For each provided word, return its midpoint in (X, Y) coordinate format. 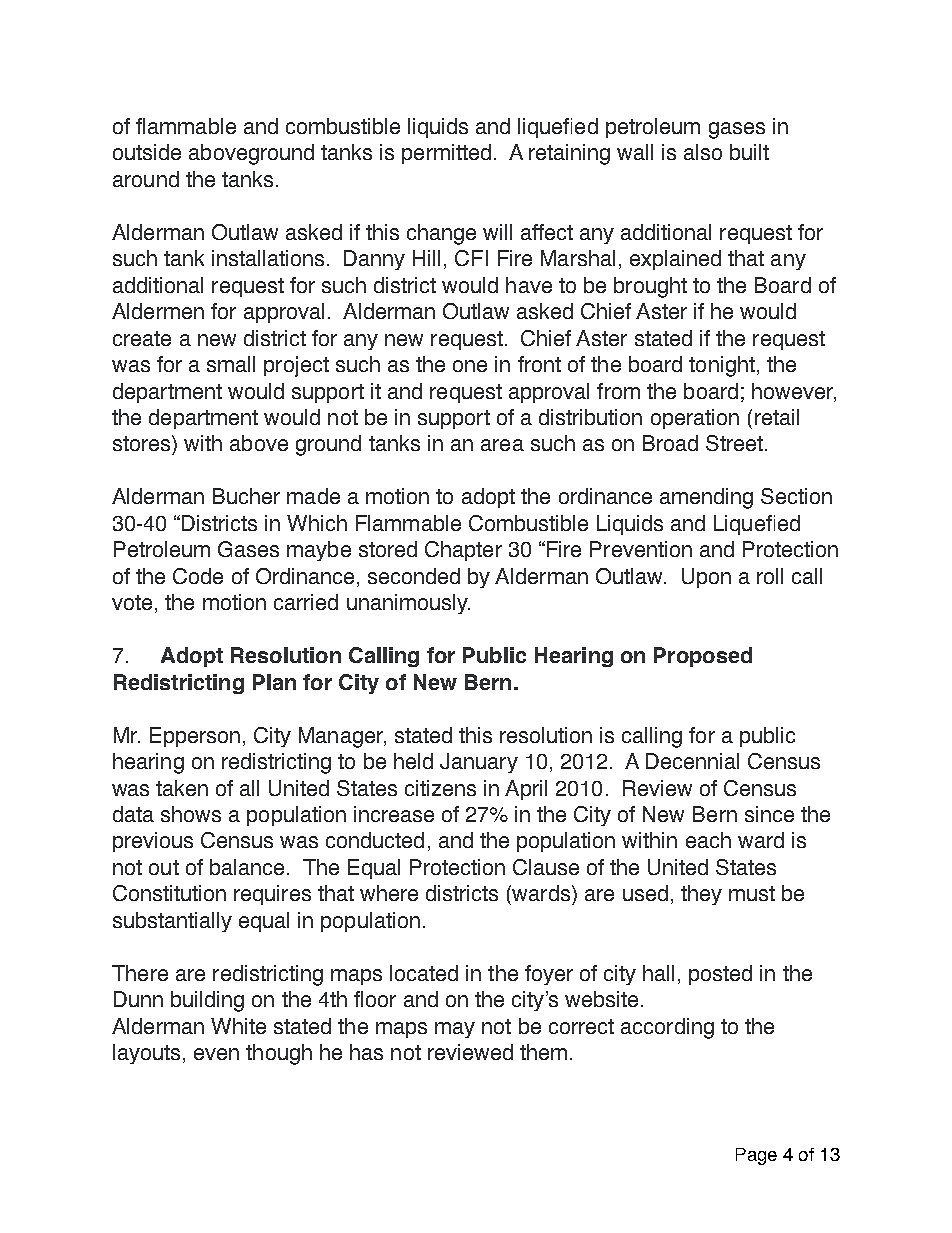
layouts (146, 1054)
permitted (446, 154)
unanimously (408, 604)
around (146, 179)
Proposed (703, 657)
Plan (274, 682)
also (703, 152)
